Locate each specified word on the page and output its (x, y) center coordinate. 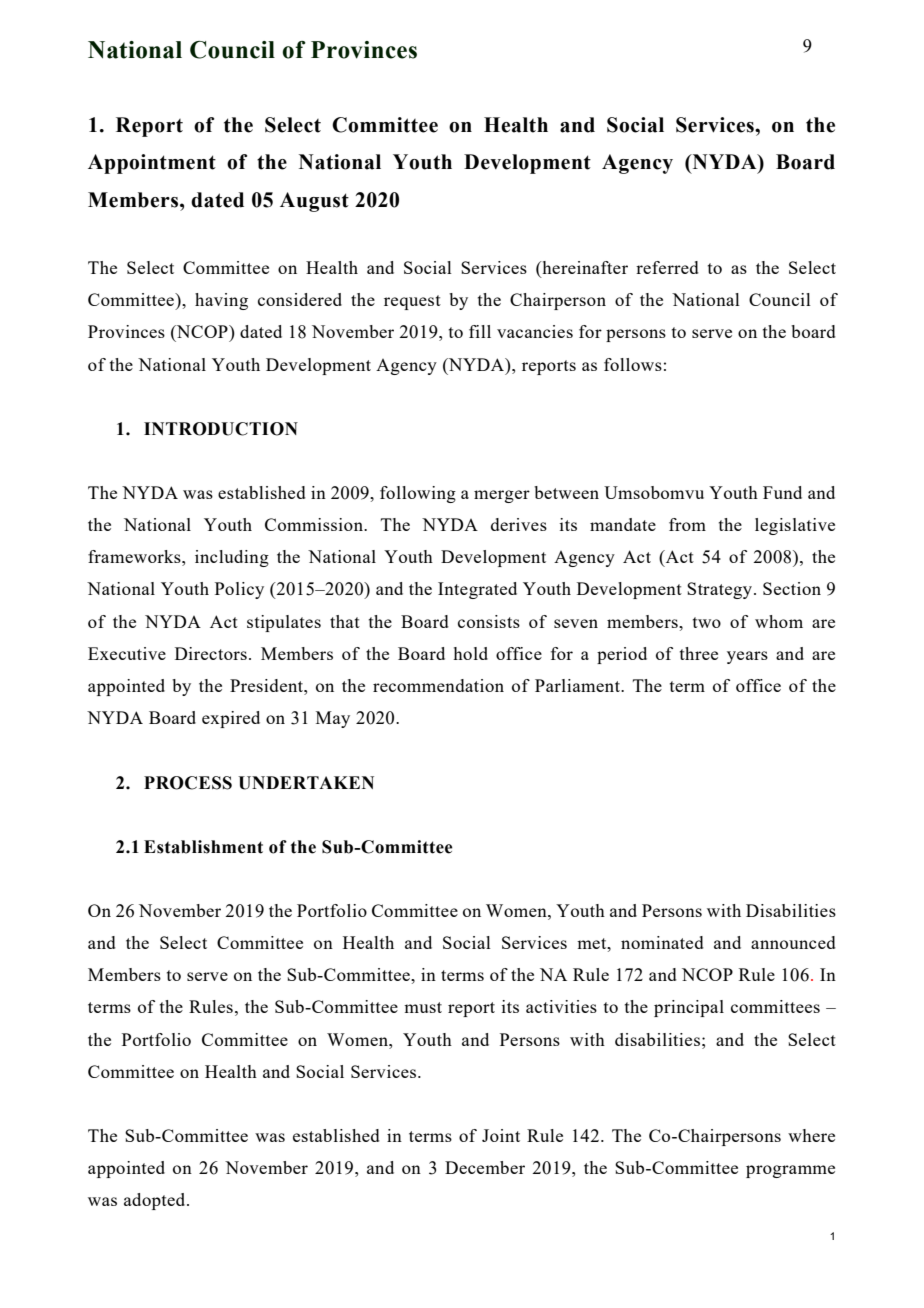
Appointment (152, 164)
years (747, 657)
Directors (211, 653)
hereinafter (584, 269)
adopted (156, 1201)
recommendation (438, 685)
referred (667, 267)
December (485, 1167)
